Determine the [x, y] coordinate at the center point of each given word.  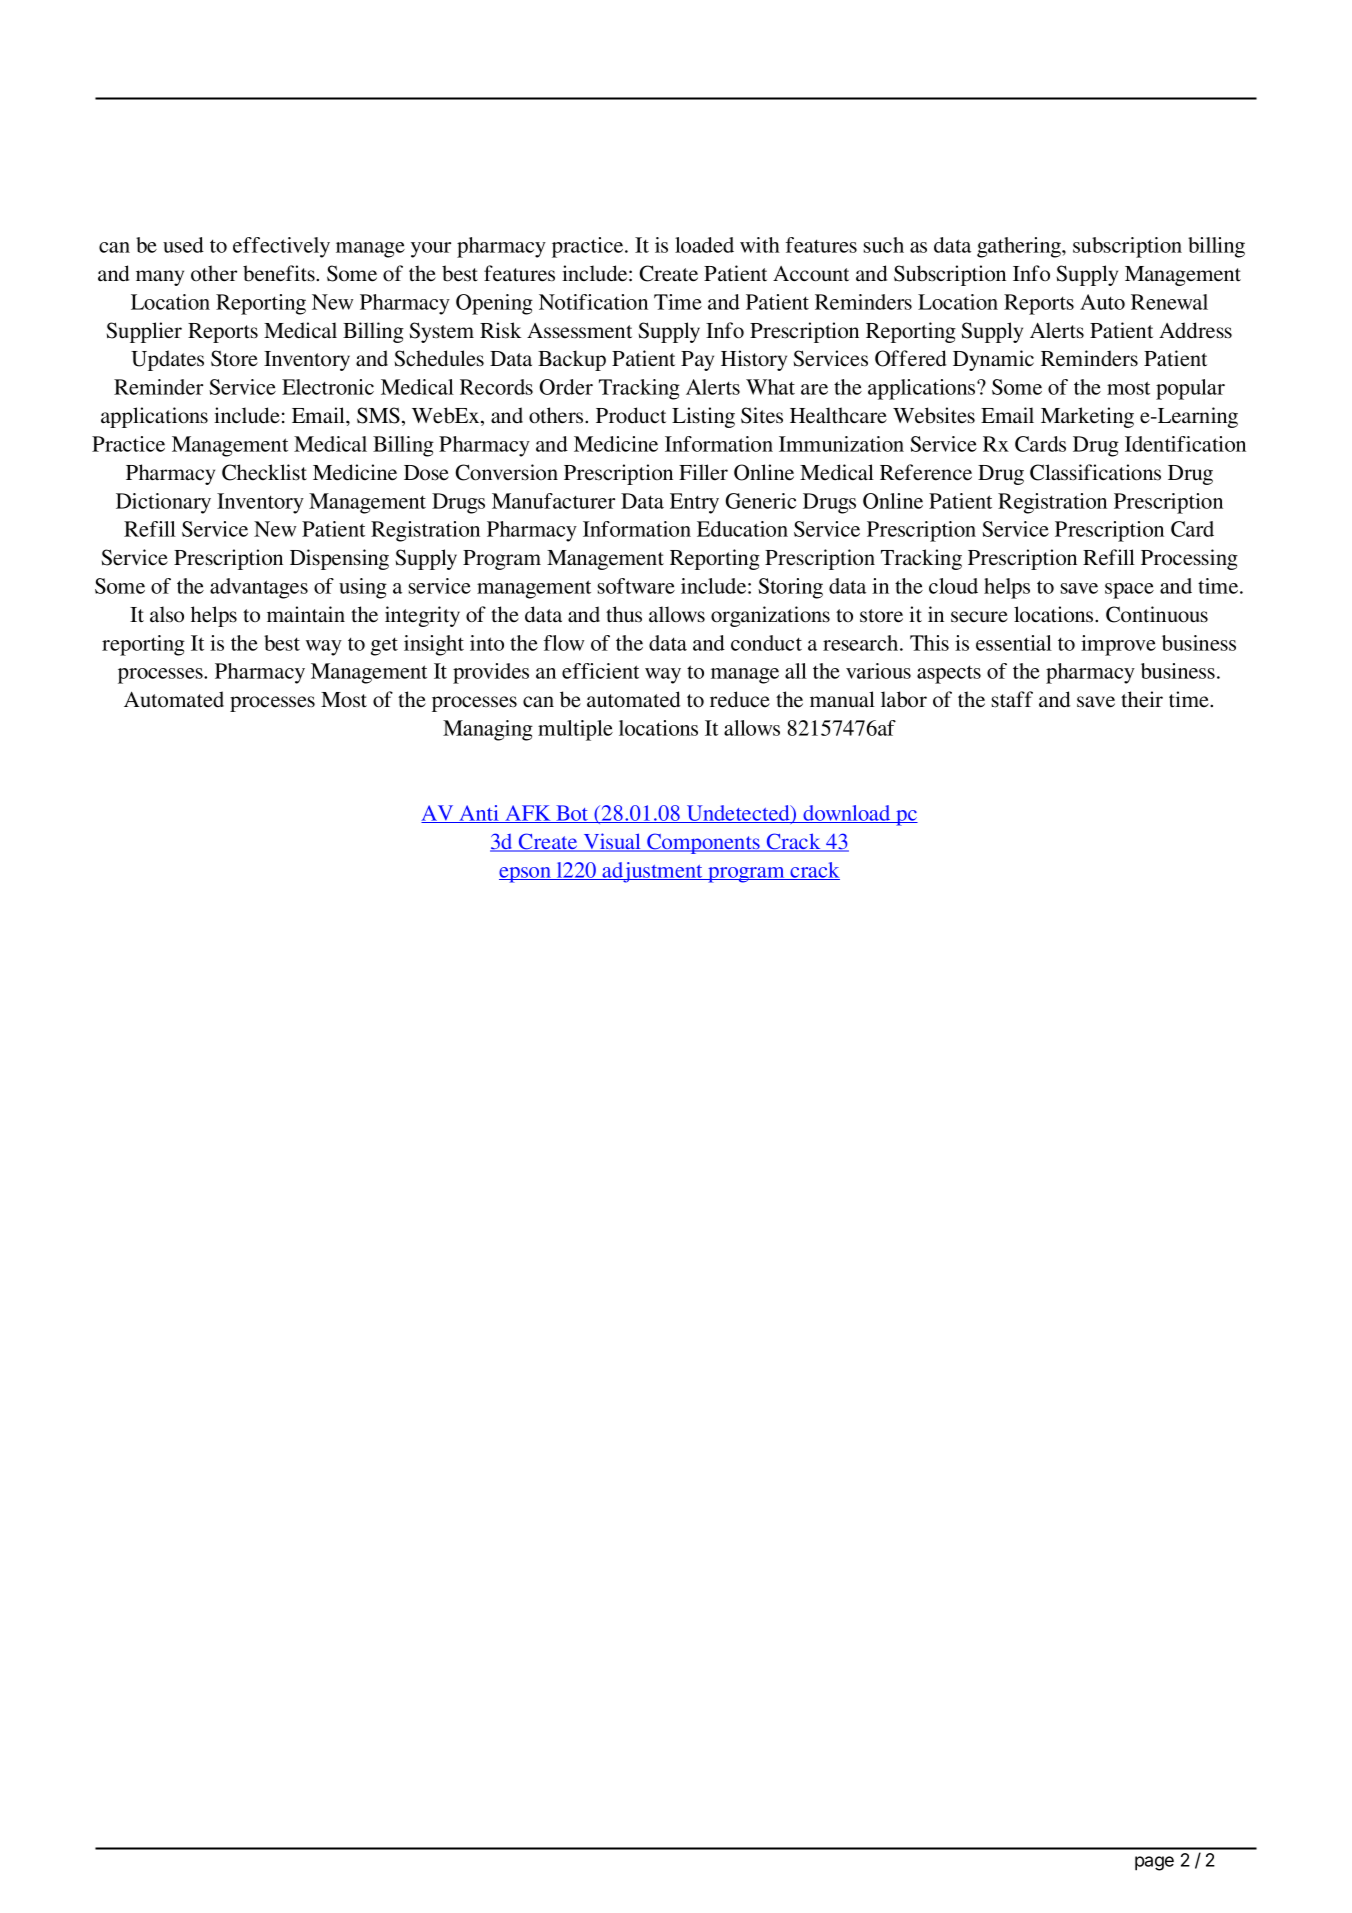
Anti [479, 814]
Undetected [738, 814]
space [1129, 591]
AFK [528, 814]
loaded [704, 245]
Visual [612, 842]
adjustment [653, 872]
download [847, 814]
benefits [280, 273]
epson [526, 875]
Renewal [1169, 302]
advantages [259, 588]
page [1154, 1863]
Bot [572, 814]
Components [703, 843]
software [636, 586]
